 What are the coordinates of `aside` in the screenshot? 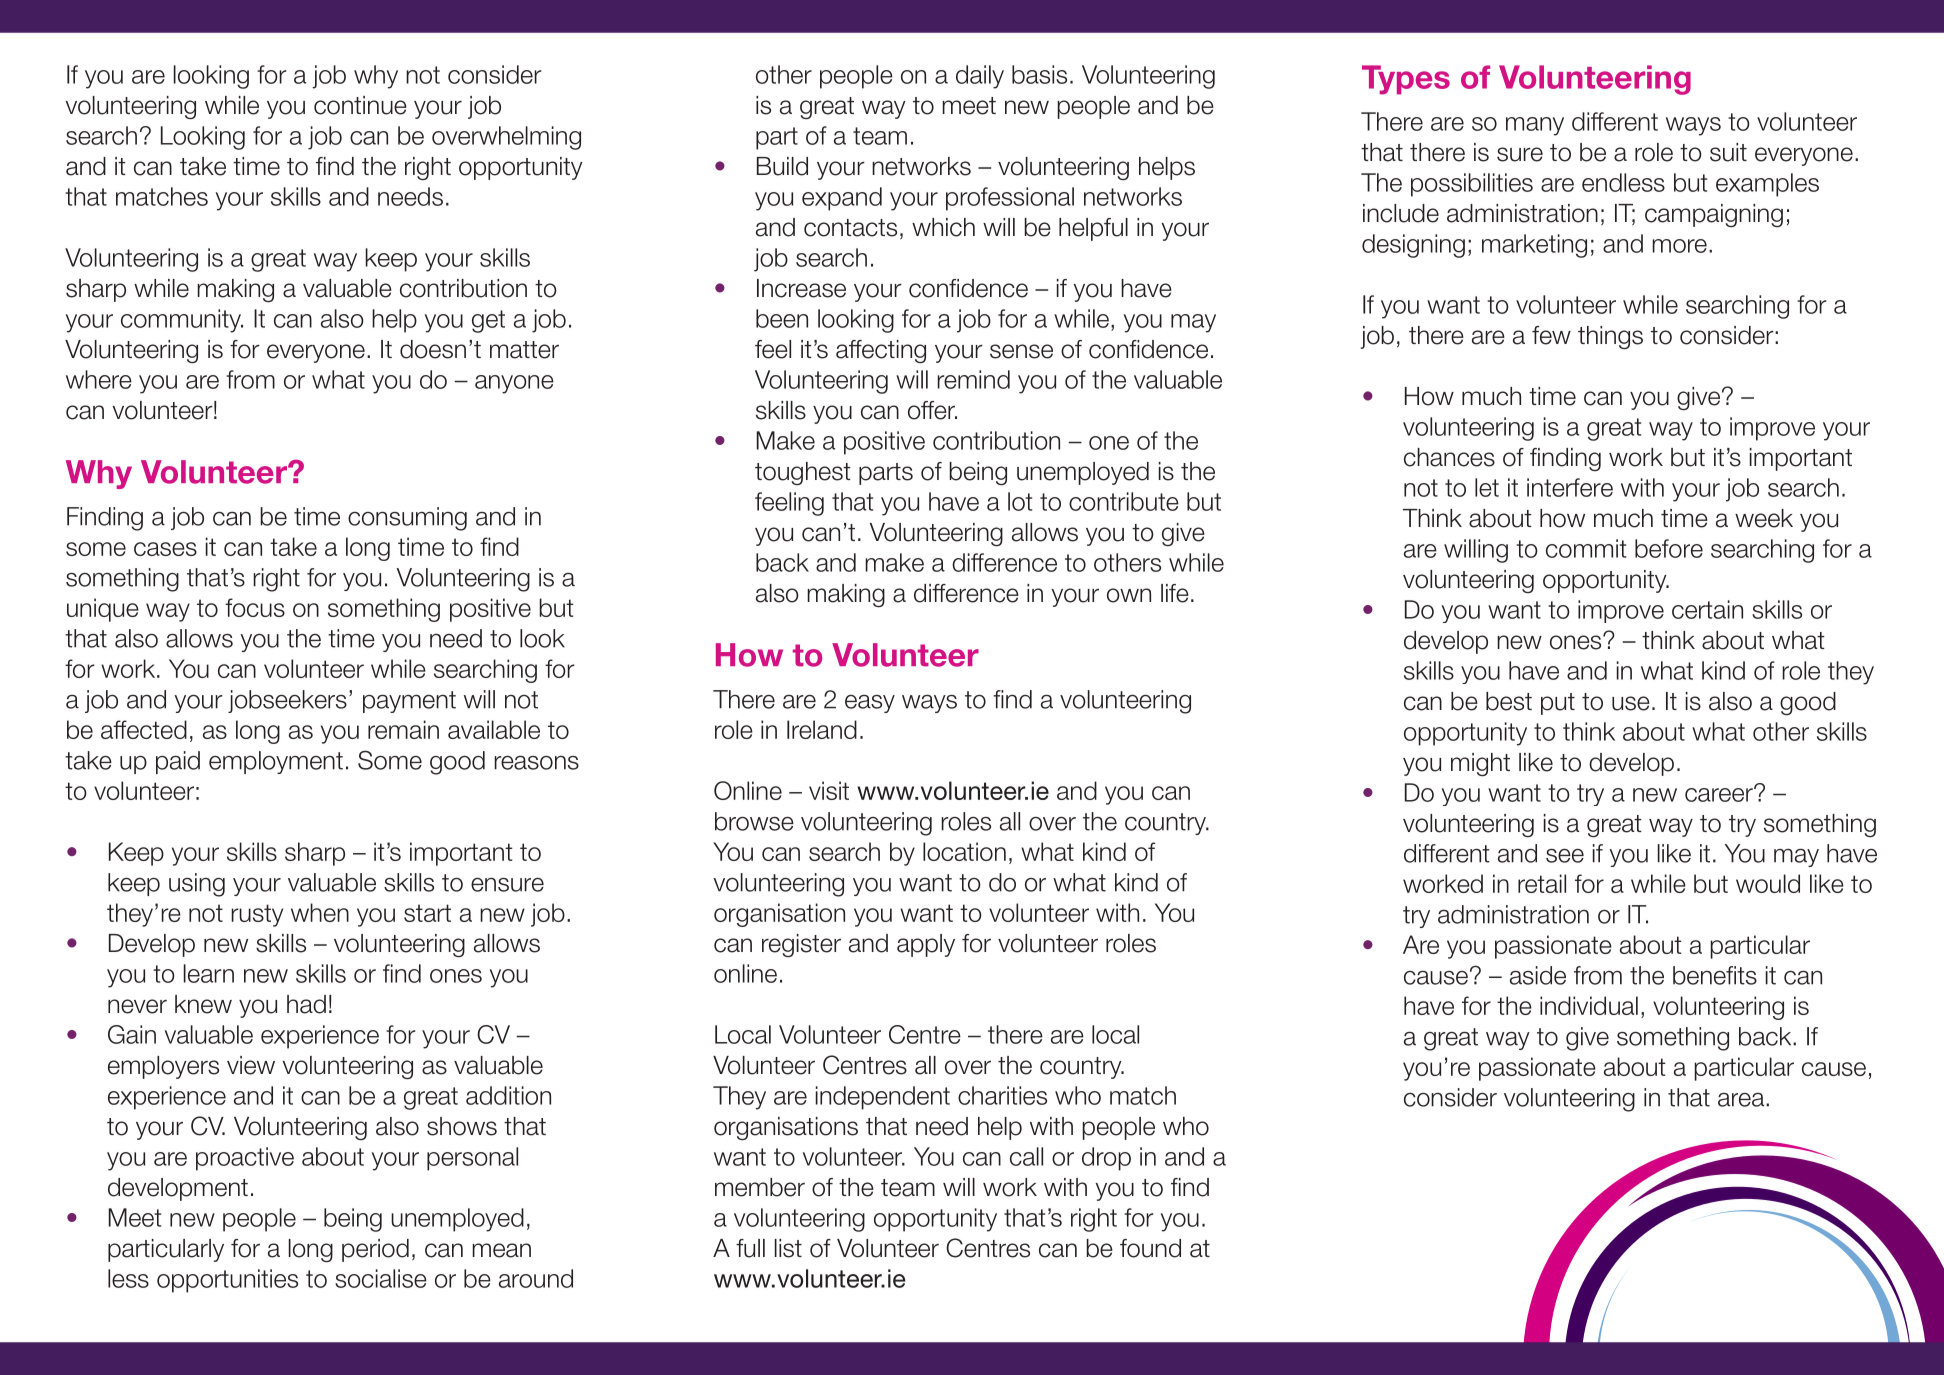 It's located at (1538, 975).
